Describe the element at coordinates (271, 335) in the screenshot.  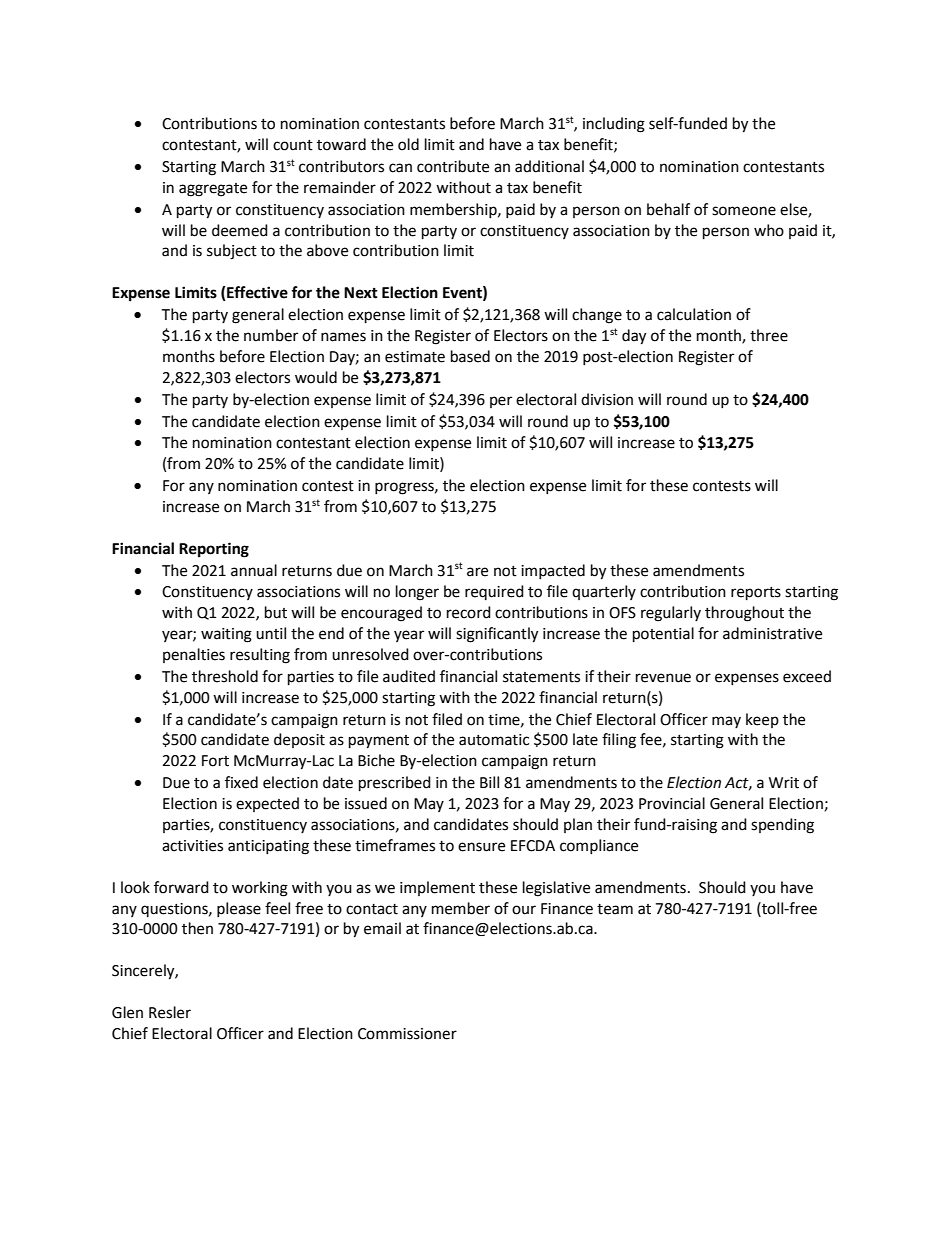
I see `number` at that location.
